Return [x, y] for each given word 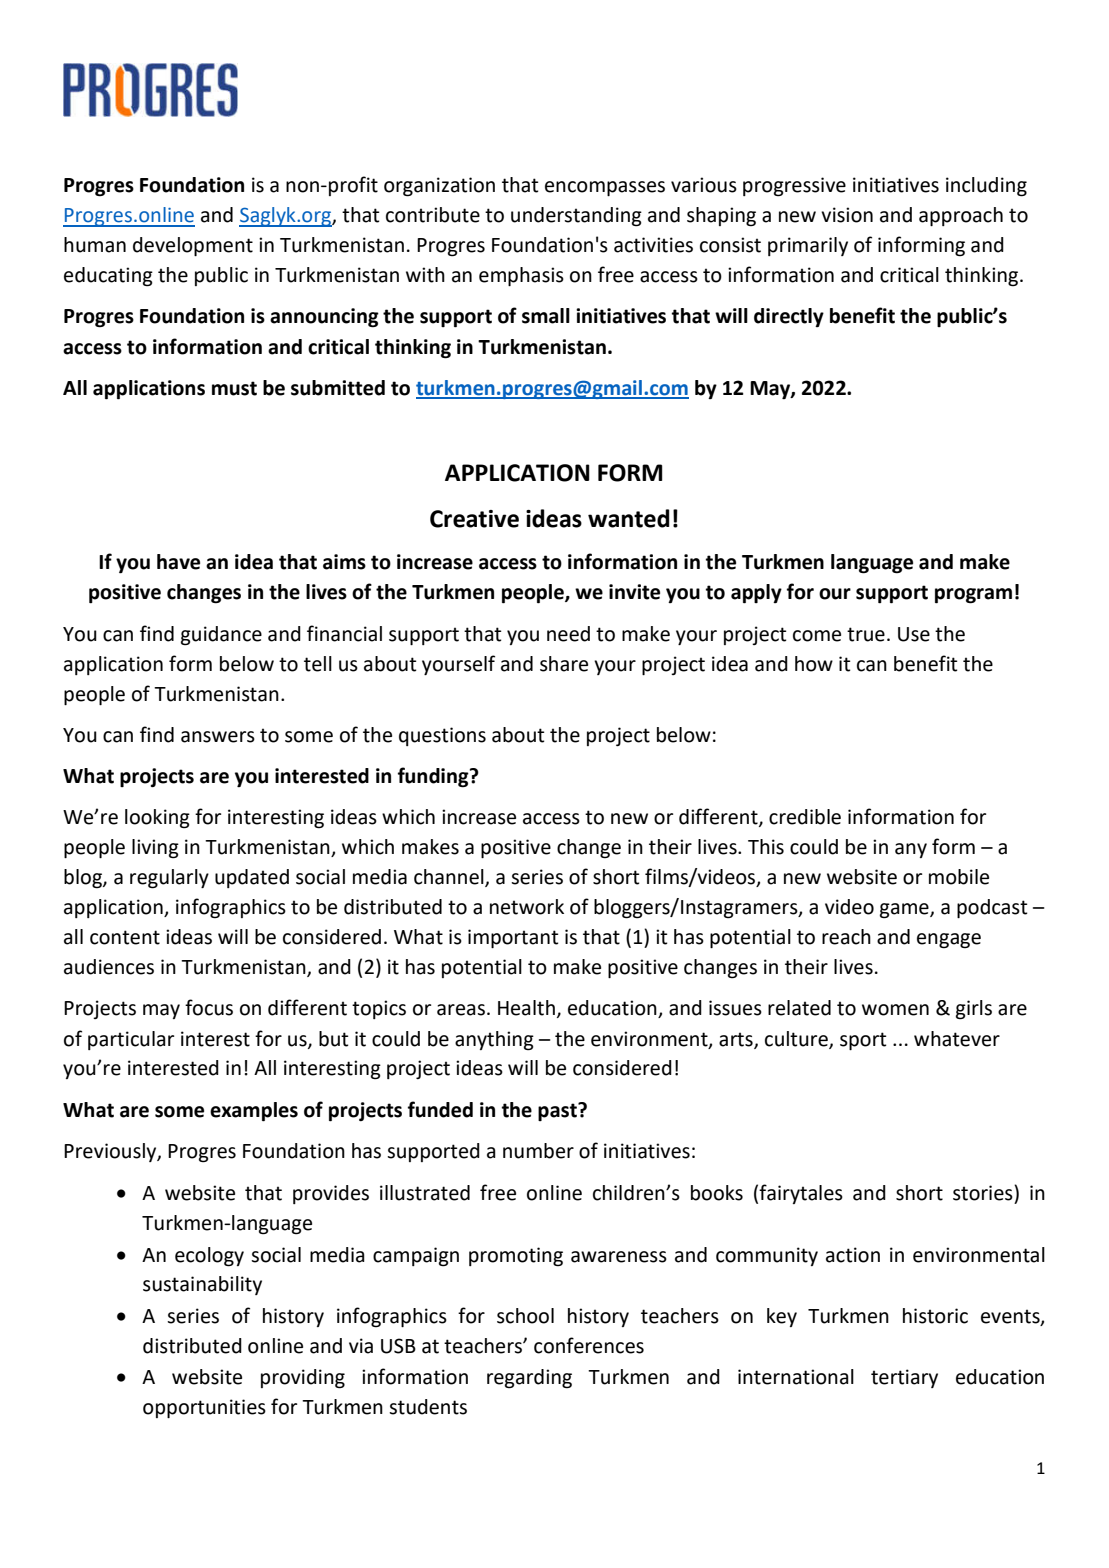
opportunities [204, 1408]
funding [434, 777]
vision [847, 215]
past [558, 1112]
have [178, 562]
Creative [474, 519]
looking [157, 819]
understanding [576, 217]
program [973, 596]
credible [805, 817]
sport [863, 1041]
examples [254, 1112]
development [193, 246]
